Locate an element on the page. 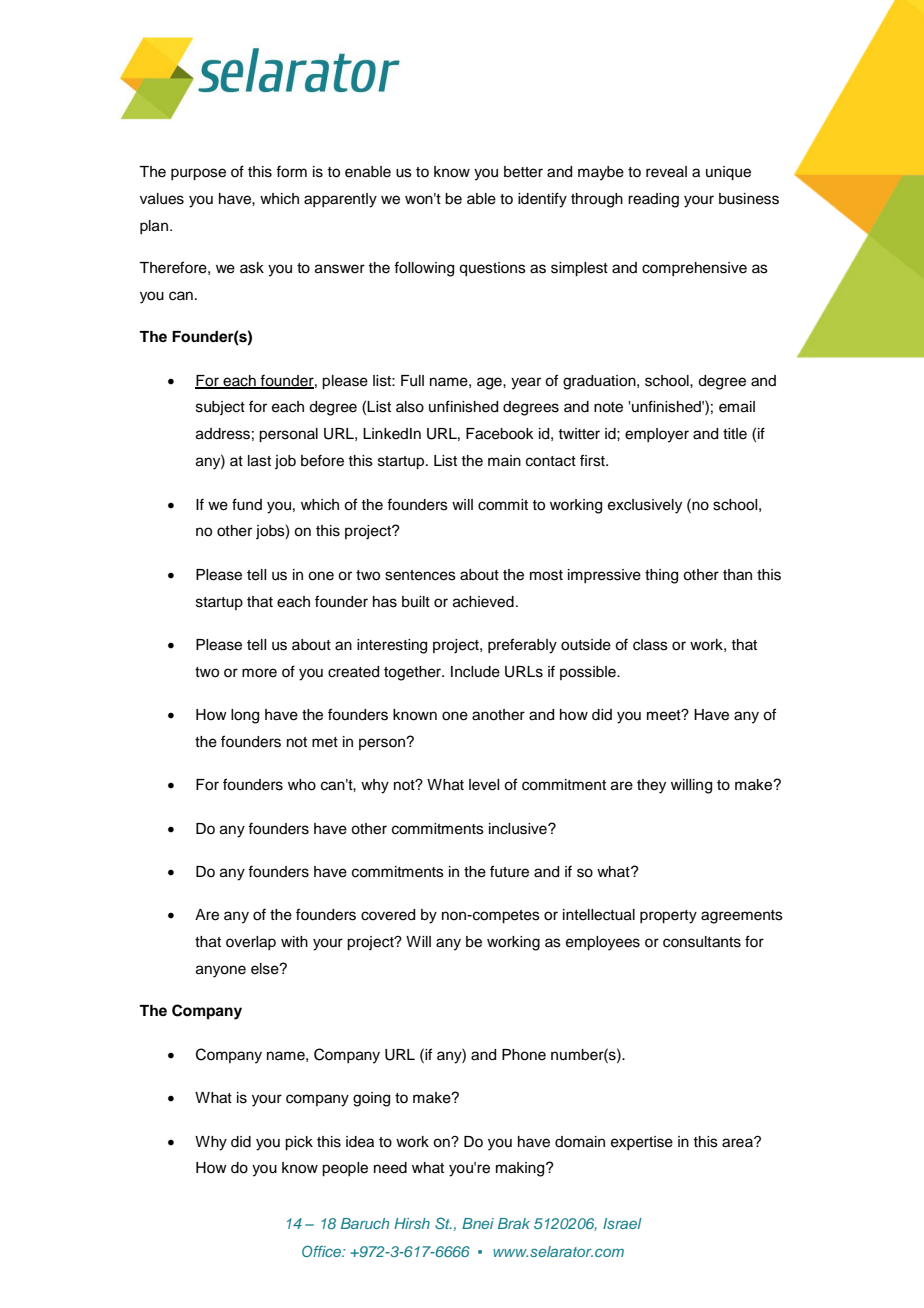 Image resolution: width=924 pixels, height=1308 pixels. subject is located at coordinates (220, 408).
